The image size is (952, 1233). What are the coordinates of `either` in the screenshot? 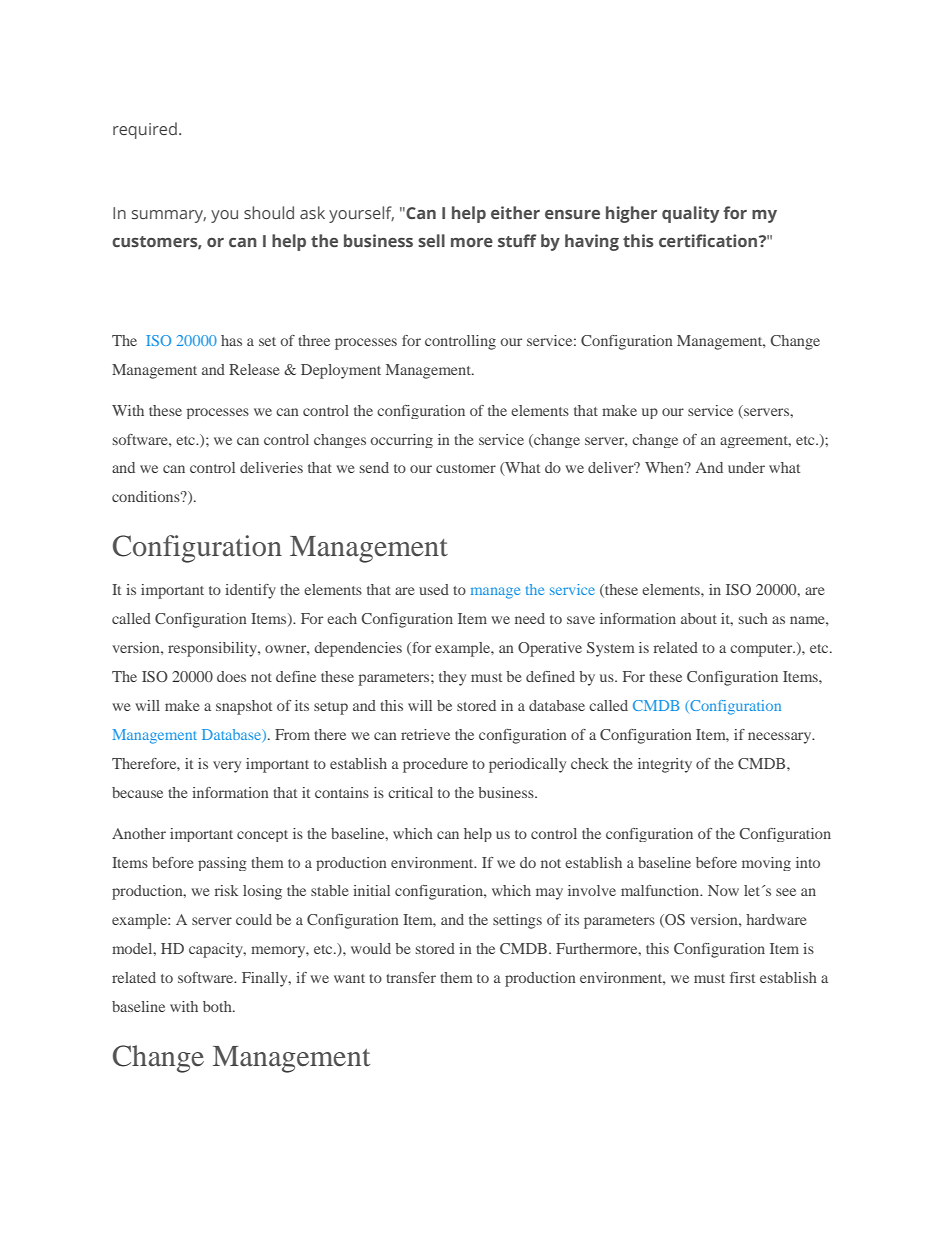 It's located at (515, 212).
